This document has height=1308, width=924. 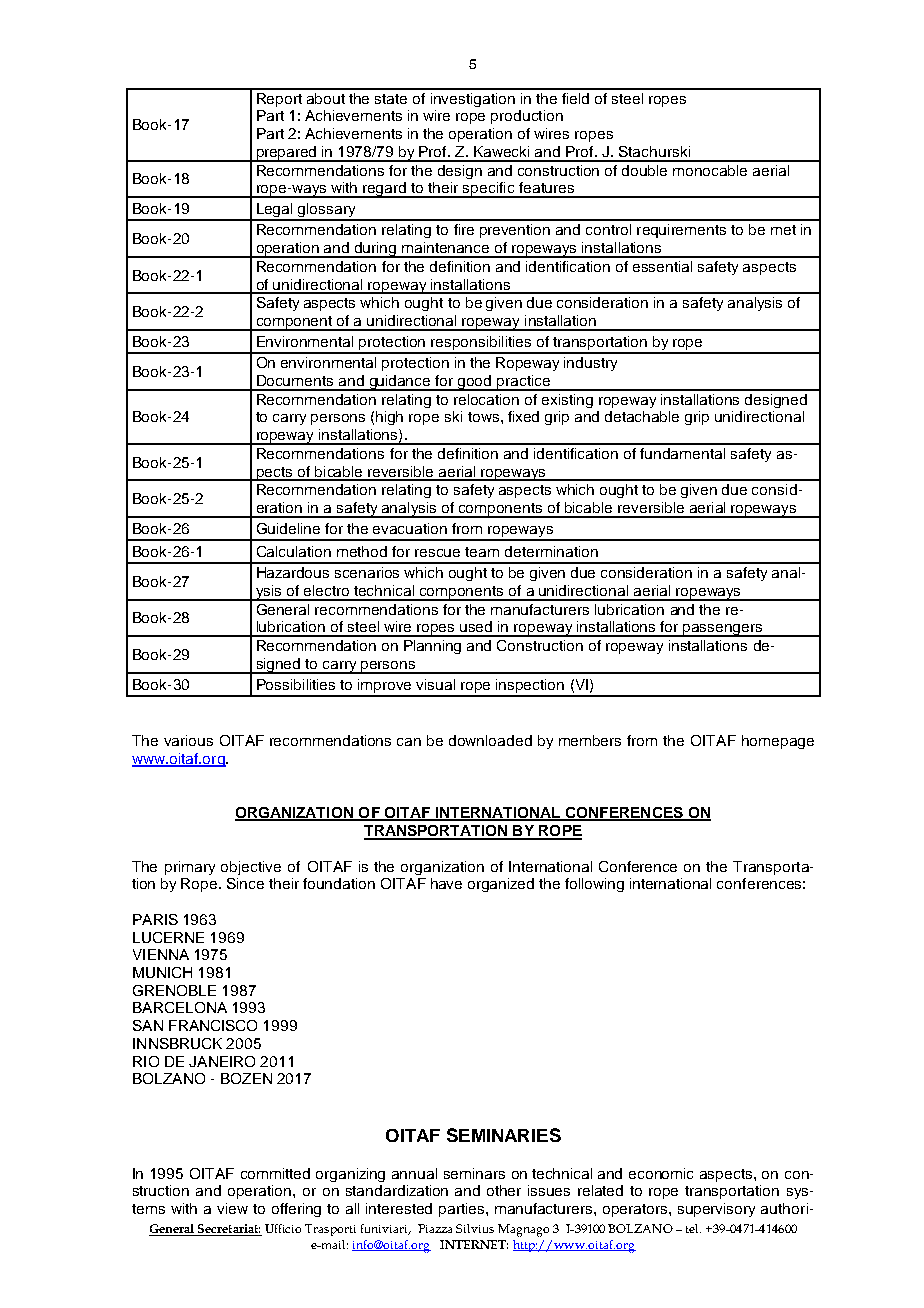 What do you see at coordinates (446, 883) in the document?
I see `have` at bounding box center [446, 883].
